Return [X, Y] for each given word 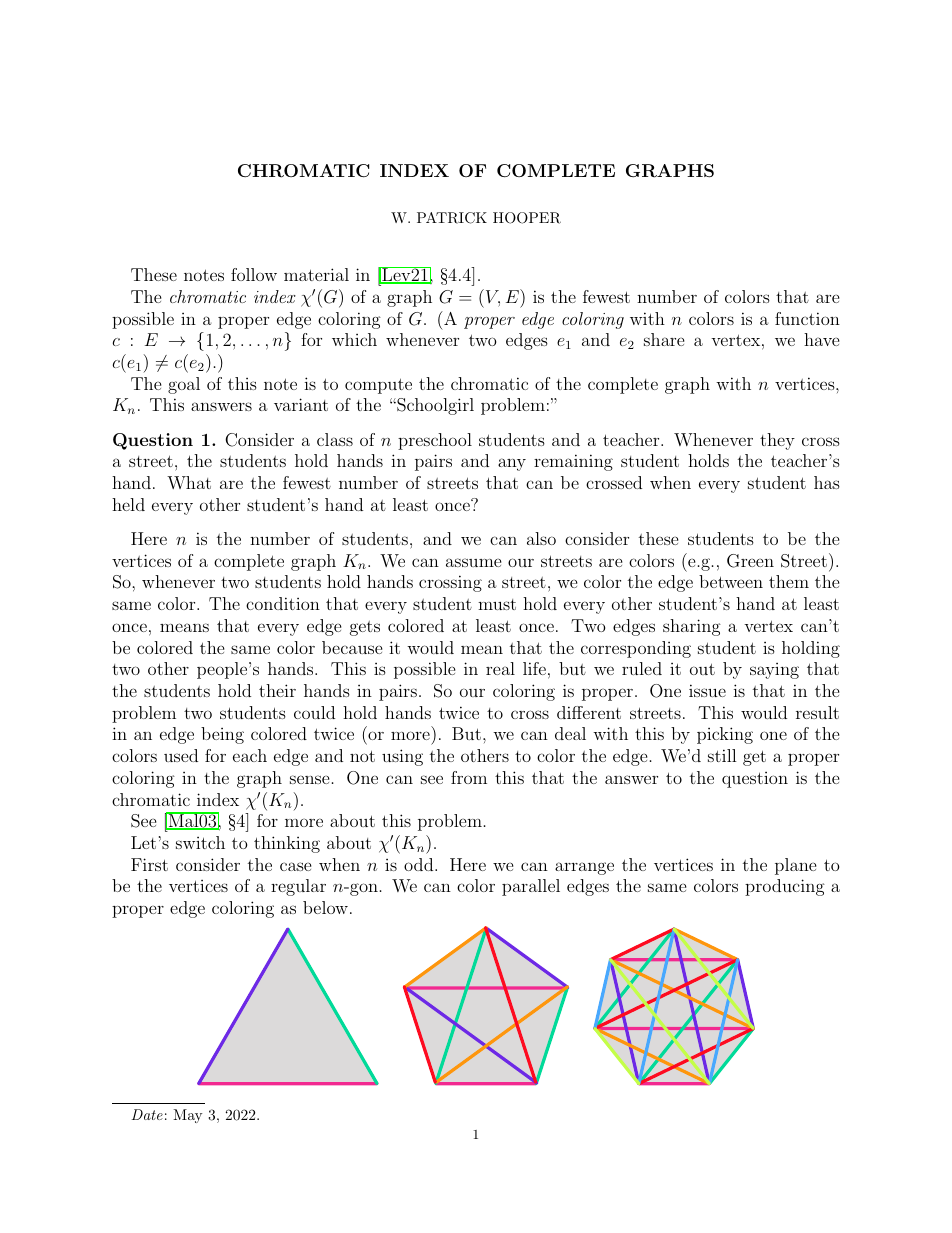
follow [254, 274]
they [777, 441]
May [187, 1116]
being [222, 735]
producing [785, 887]
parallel [531, 887]
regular [298, 887]
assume [474, 562]
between [731, 581]
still [722, 755]
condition [283, 603]
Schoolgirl [434, 406]
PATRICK [452, 218]
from [469, 777]
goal [184, 385]
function [807, 318]
